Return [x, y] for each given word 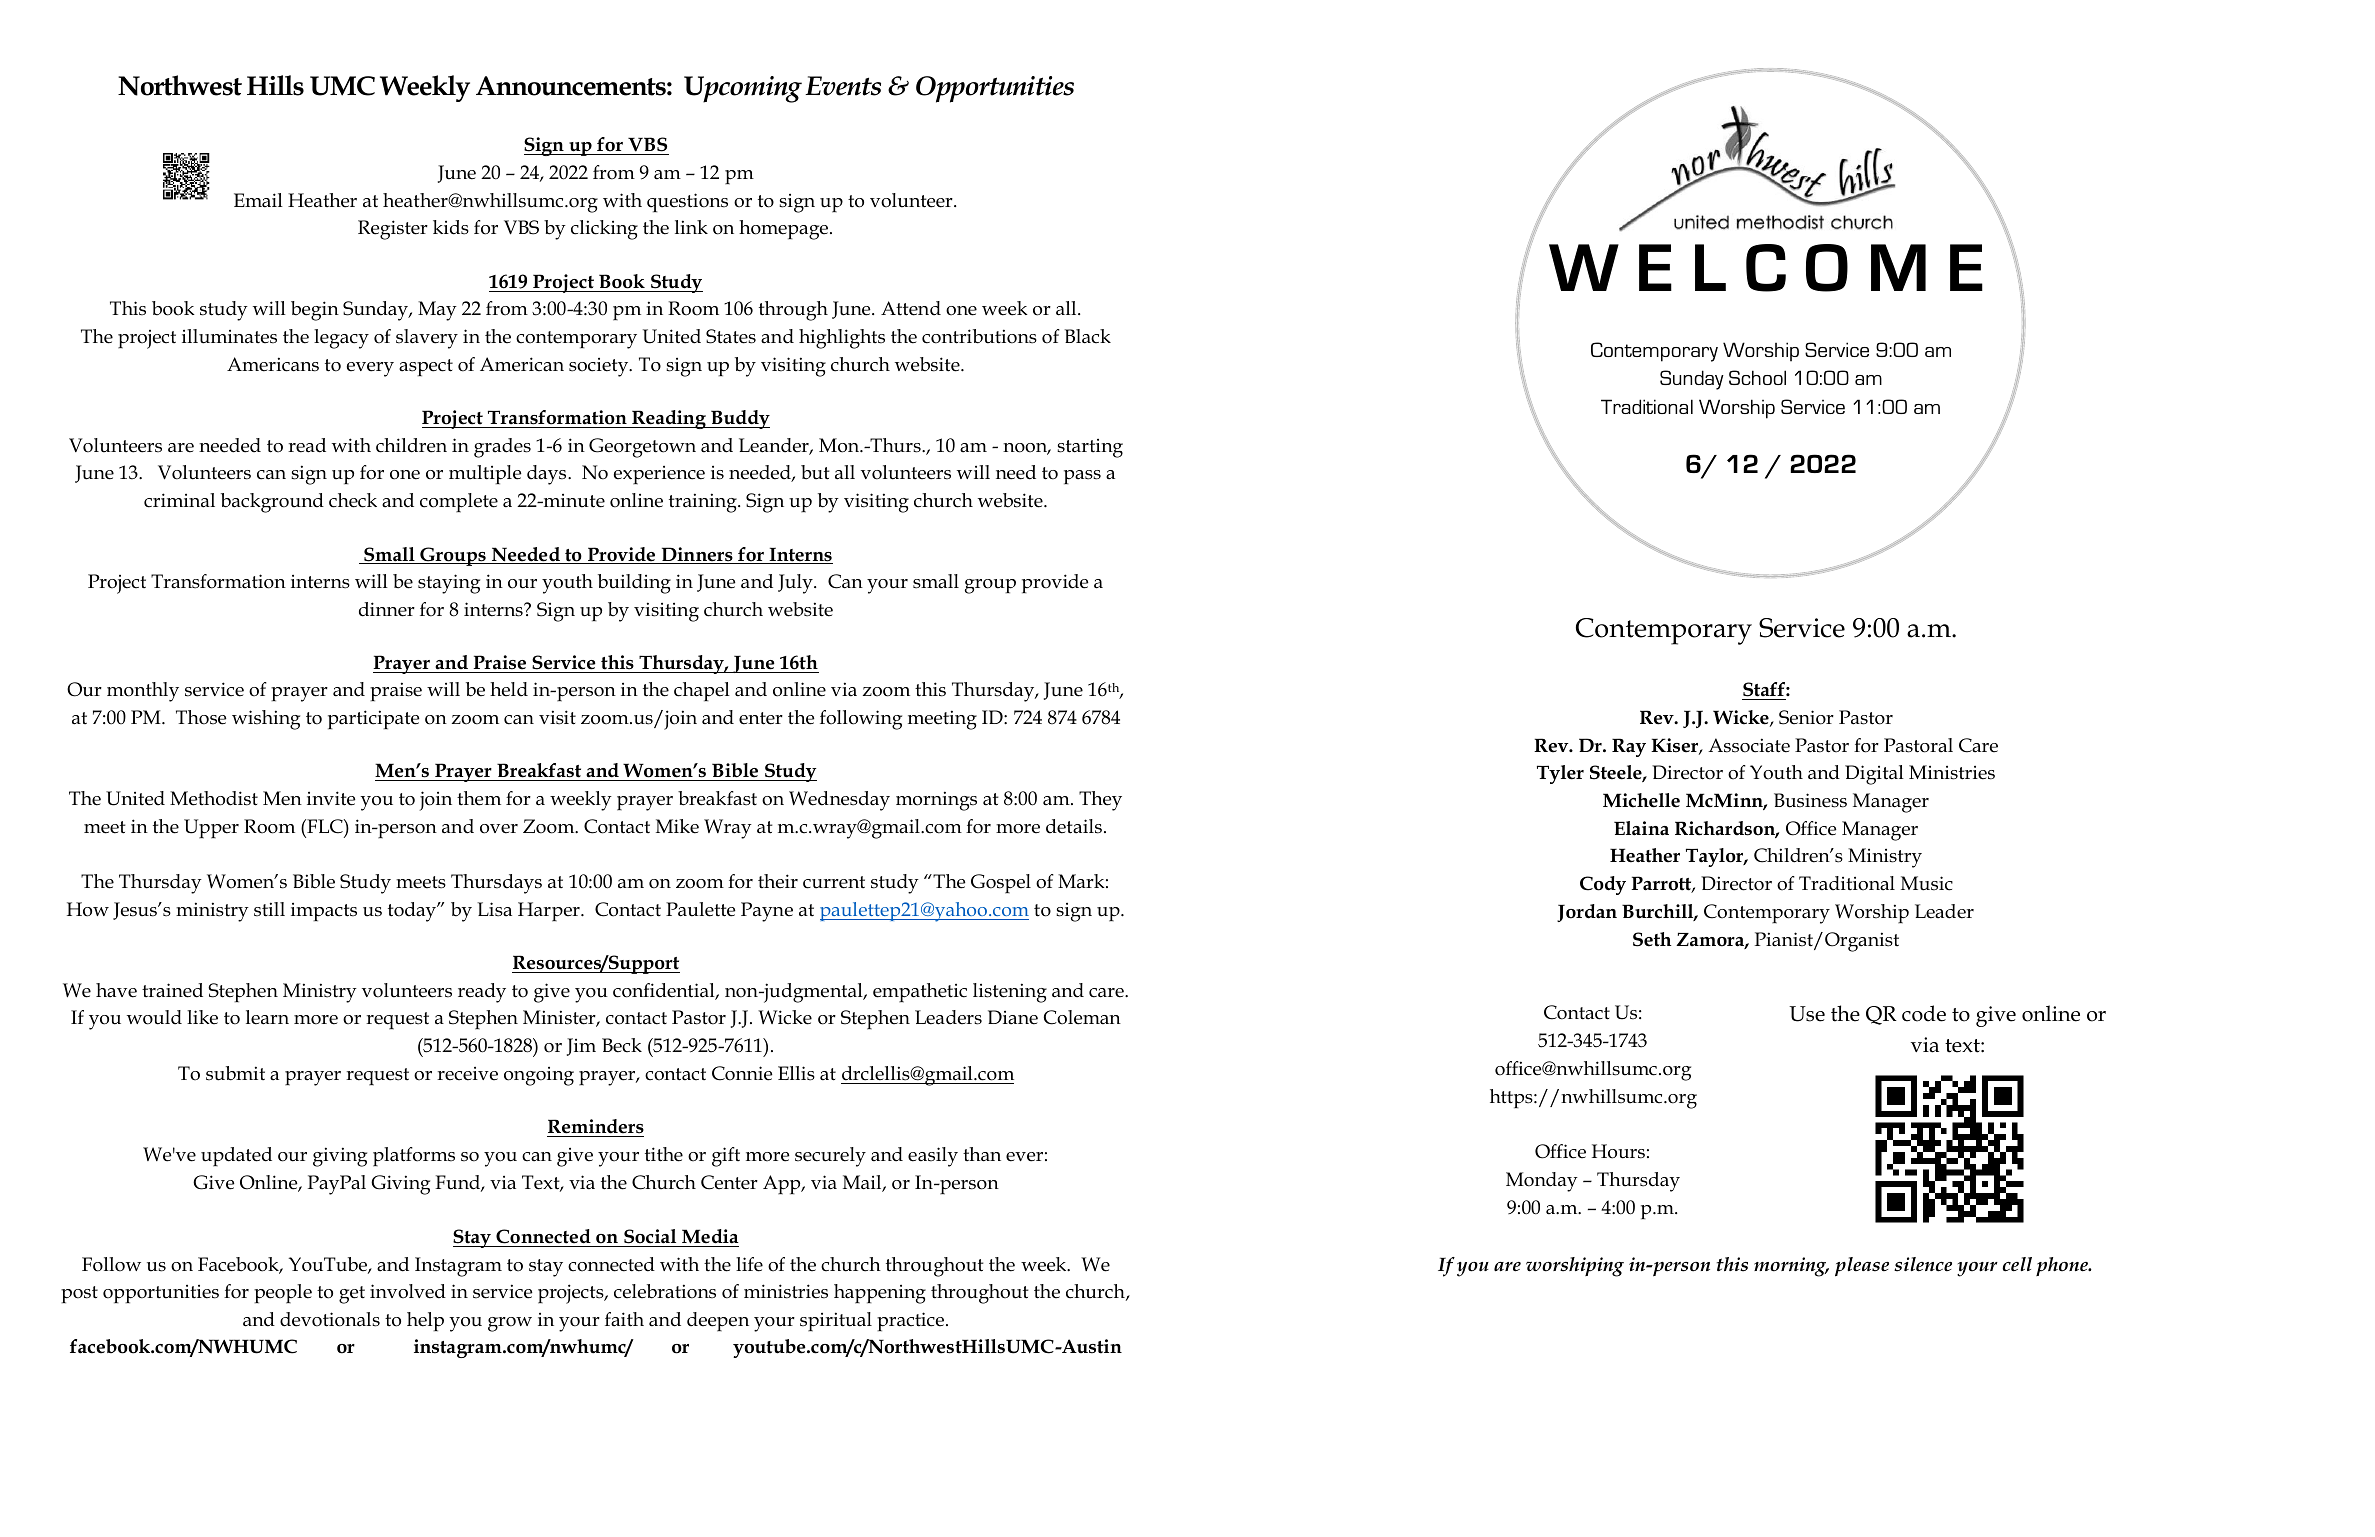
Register [393, 230]
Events [843, 86]
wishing [266, 720]
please [1862, 1266]
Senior [1806, 717]
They [1100, 801]
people [283, 1294]
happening [880, 1294]
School [1757, 377]
